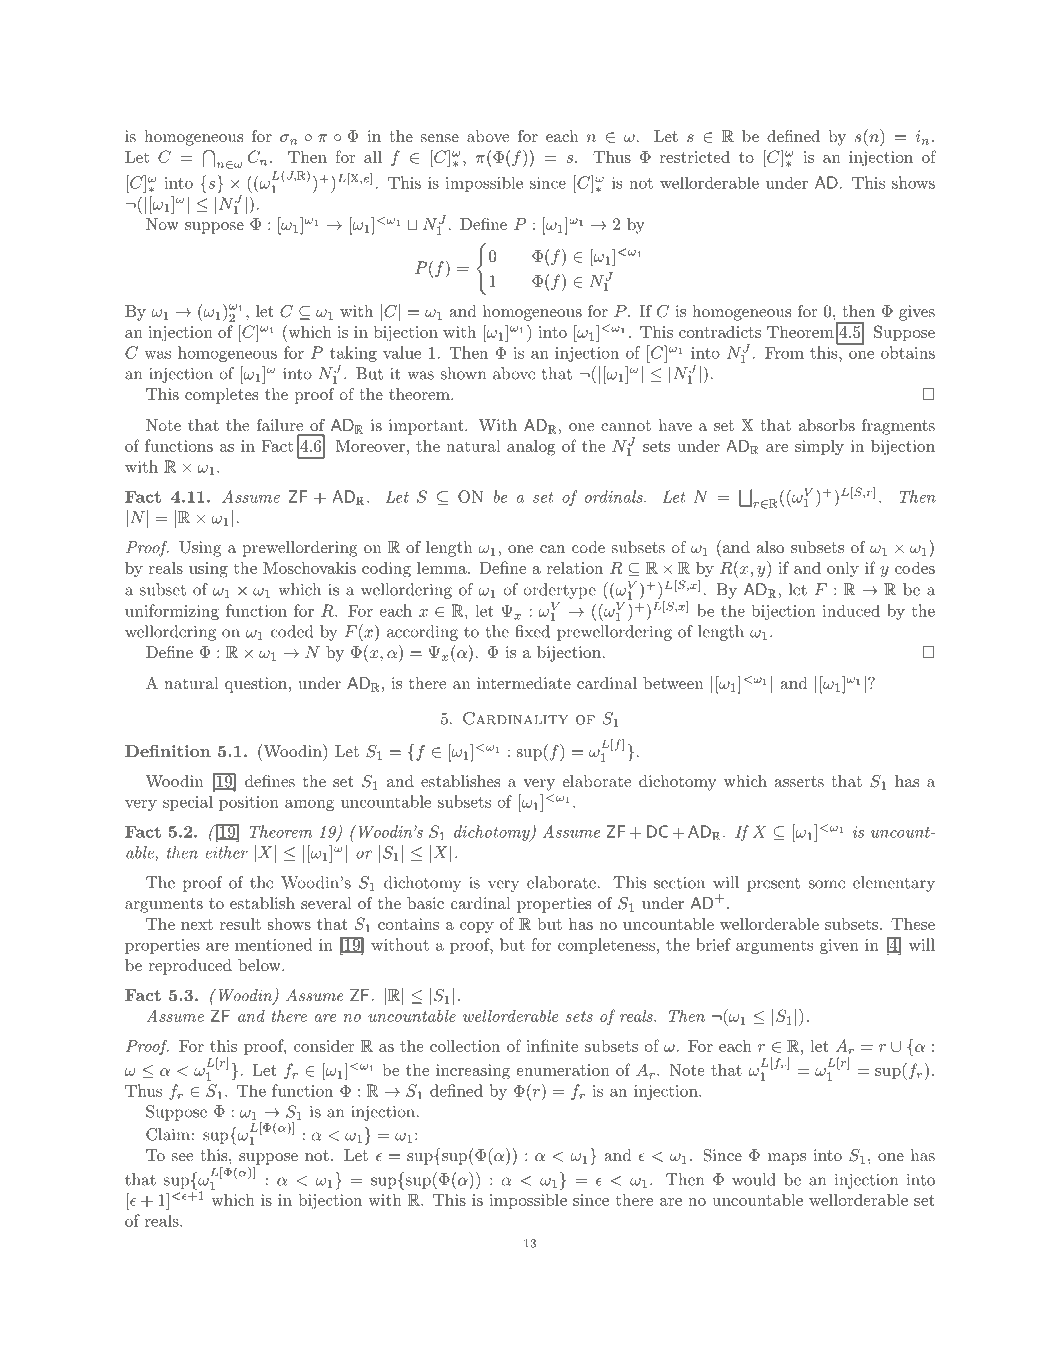 The image size is (1060, 1372). I want to click on restricted, so click(695, 157).
